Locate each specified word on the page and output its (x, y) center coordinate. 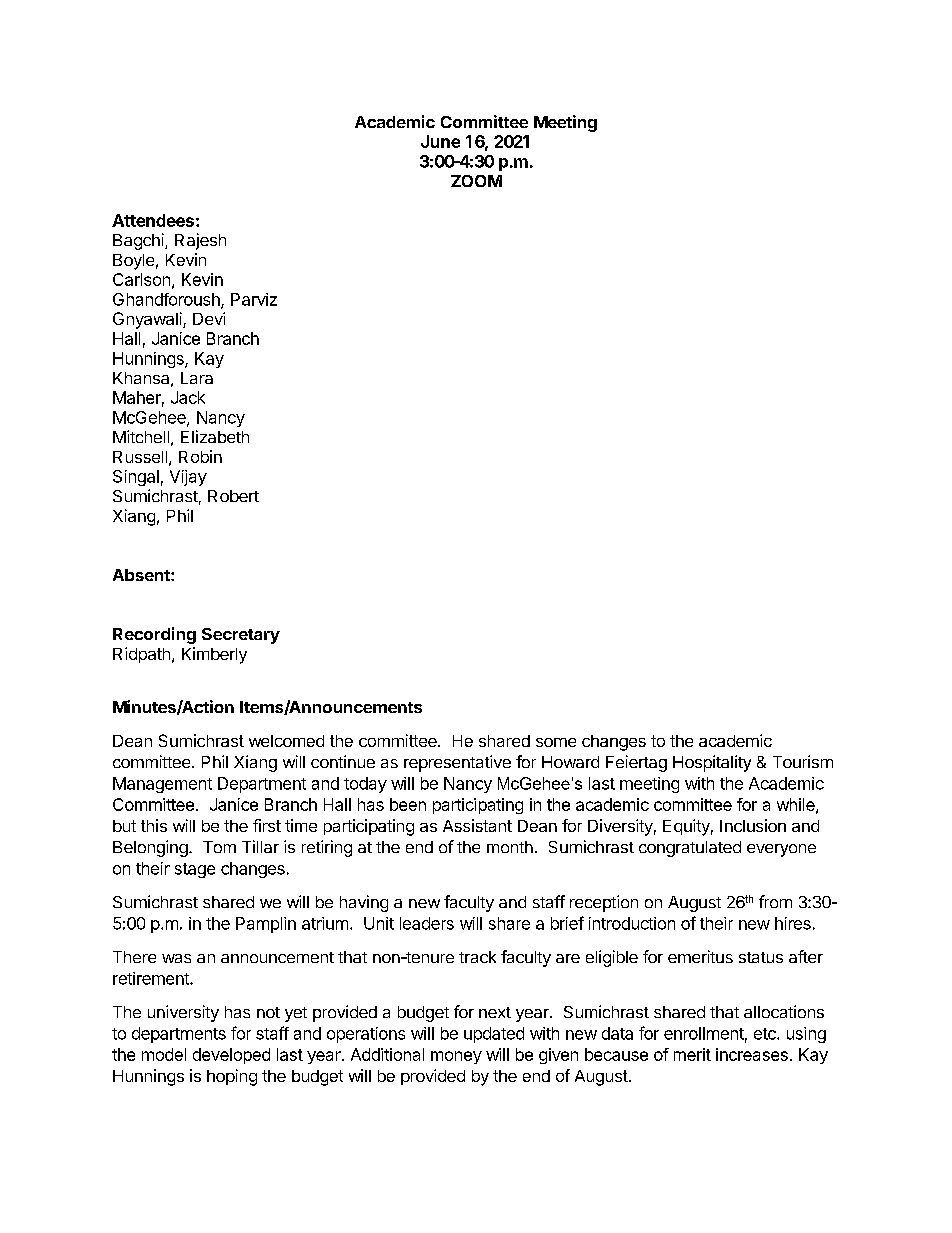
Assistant (477, 825)
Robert (233, 496)
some (556, 742)
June (440, 141)
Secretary (241, 636)
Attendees (153, 220)
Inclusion (753, 825)
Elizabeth (215, 436)
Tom (219, 847)
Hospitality (712, 763)
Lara (197, 378)
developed (231, 1056)
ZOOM (476, 181)
